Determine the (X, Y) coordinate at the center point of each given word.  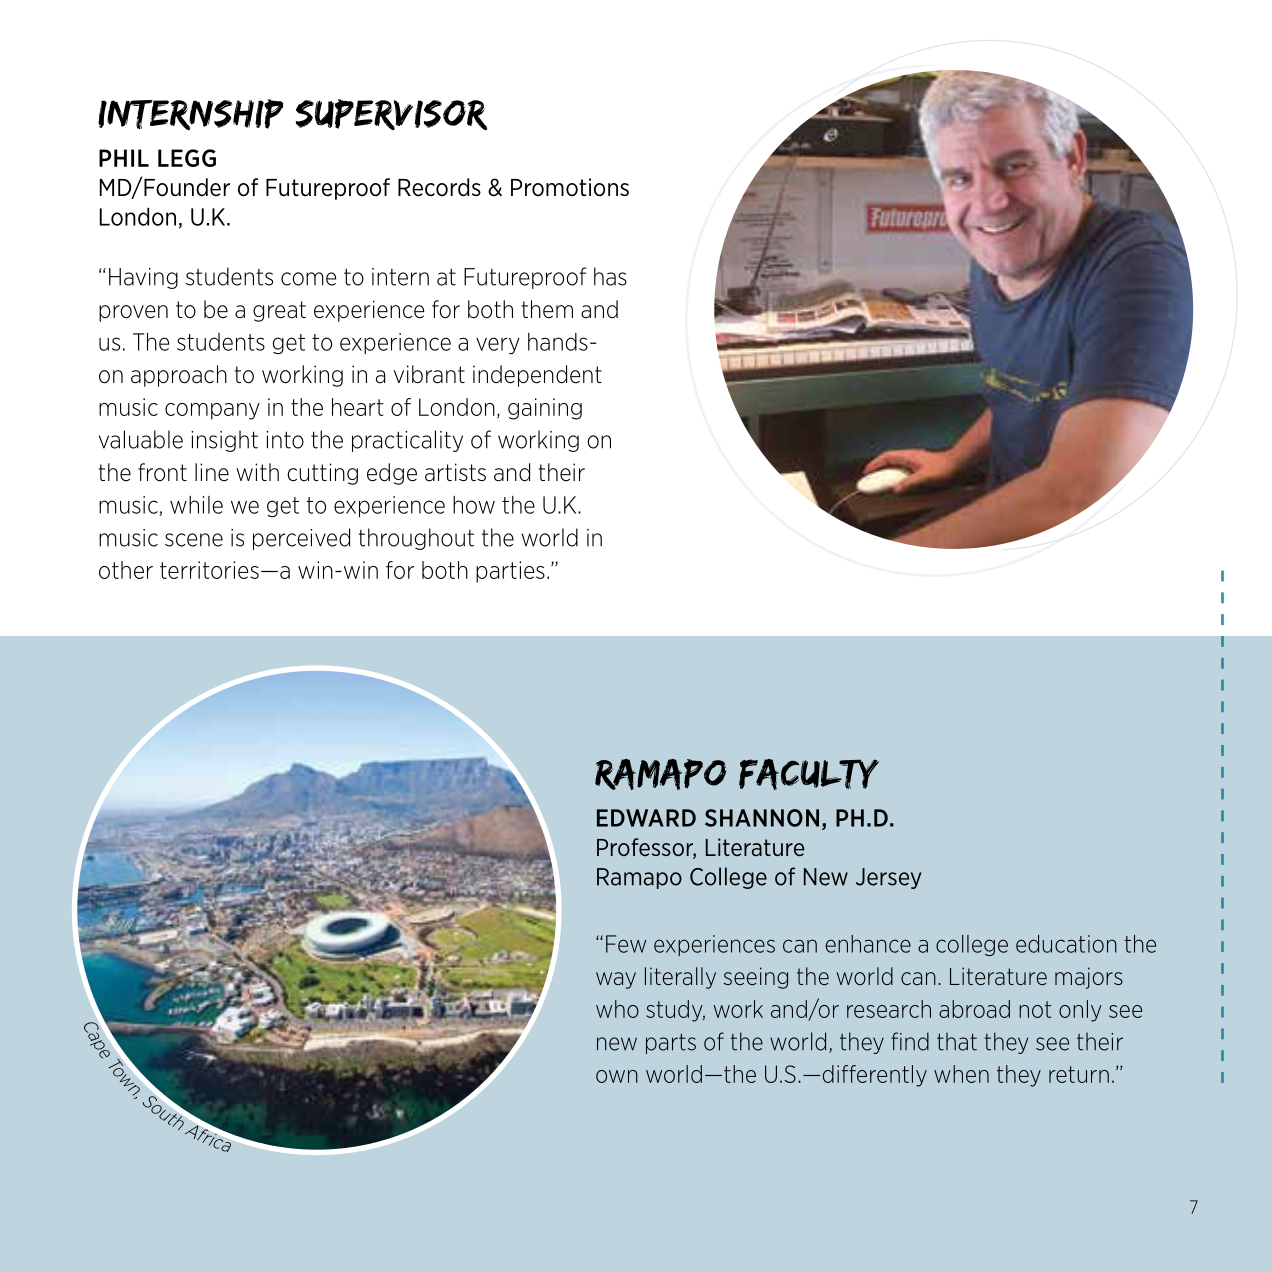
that (957, 1041)
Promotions (570, 187)
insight (224, 441)
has (610, 276)
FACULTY (809, 774)
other (126, 570)
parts (671, 1044)
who (617, 1009)
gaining (545, 409)
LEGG (187, 158)
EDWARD (646, 818)
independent (537, 376)
